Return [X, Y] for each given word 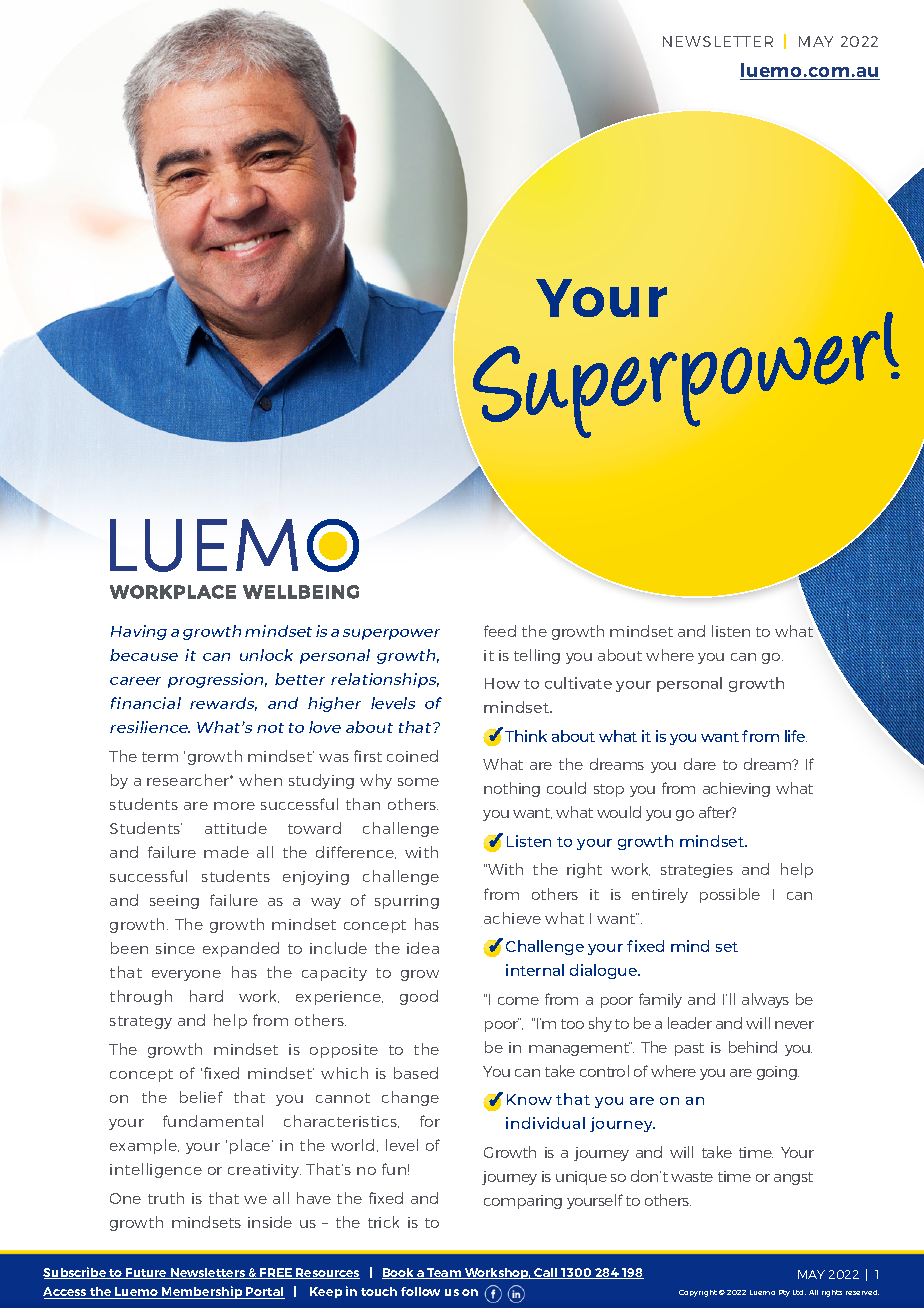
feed [500, 631]
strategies [697, 871]
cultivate [578, 683]
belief [201, 1097]
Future [147, 1273]
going [778, 1073]
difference [356, 852]
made [226, 852]
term [160, 757]
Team [444, 1273]
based [416, 1073]
